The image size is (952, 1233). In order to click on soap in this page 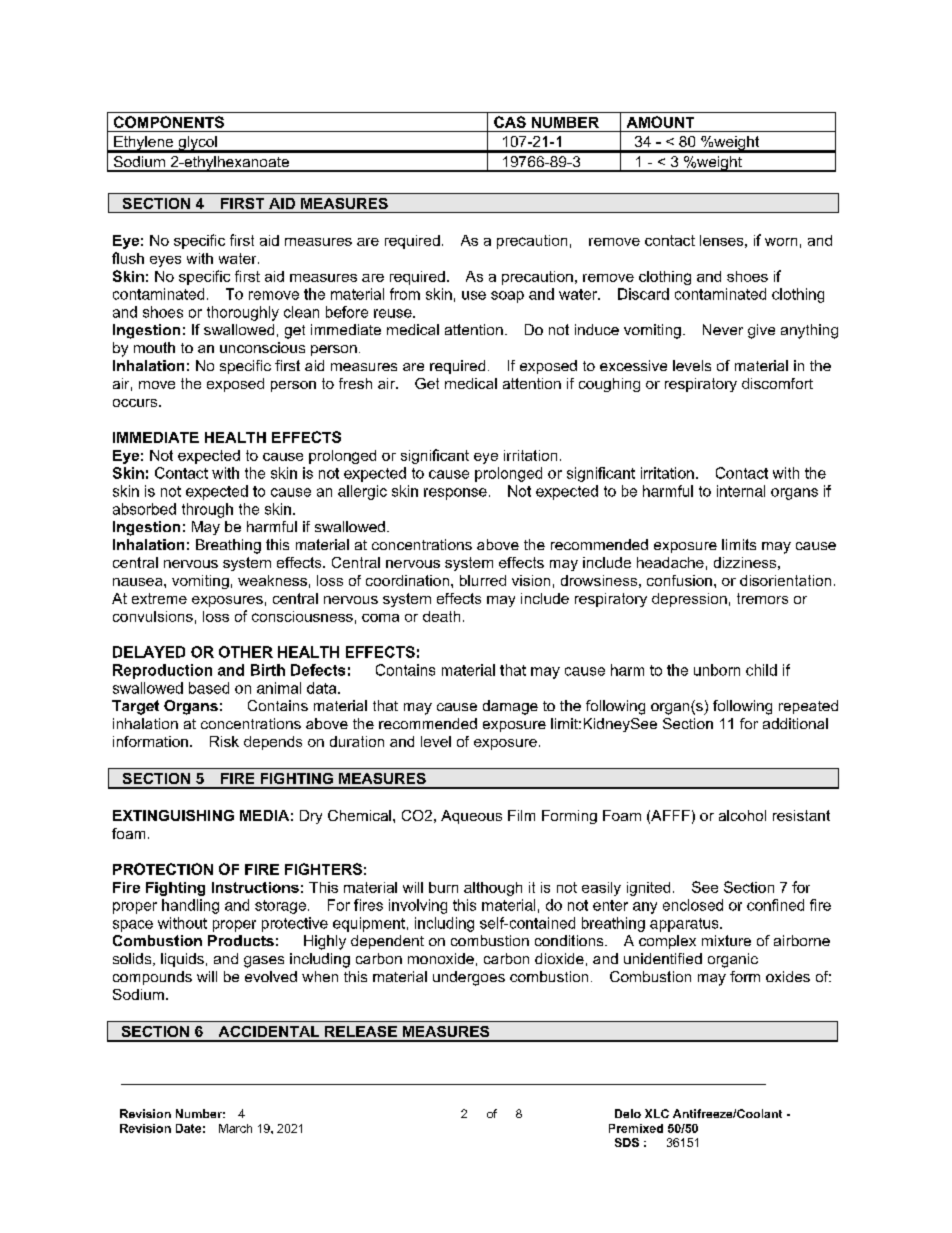, I will do `click(507, 297)`.
